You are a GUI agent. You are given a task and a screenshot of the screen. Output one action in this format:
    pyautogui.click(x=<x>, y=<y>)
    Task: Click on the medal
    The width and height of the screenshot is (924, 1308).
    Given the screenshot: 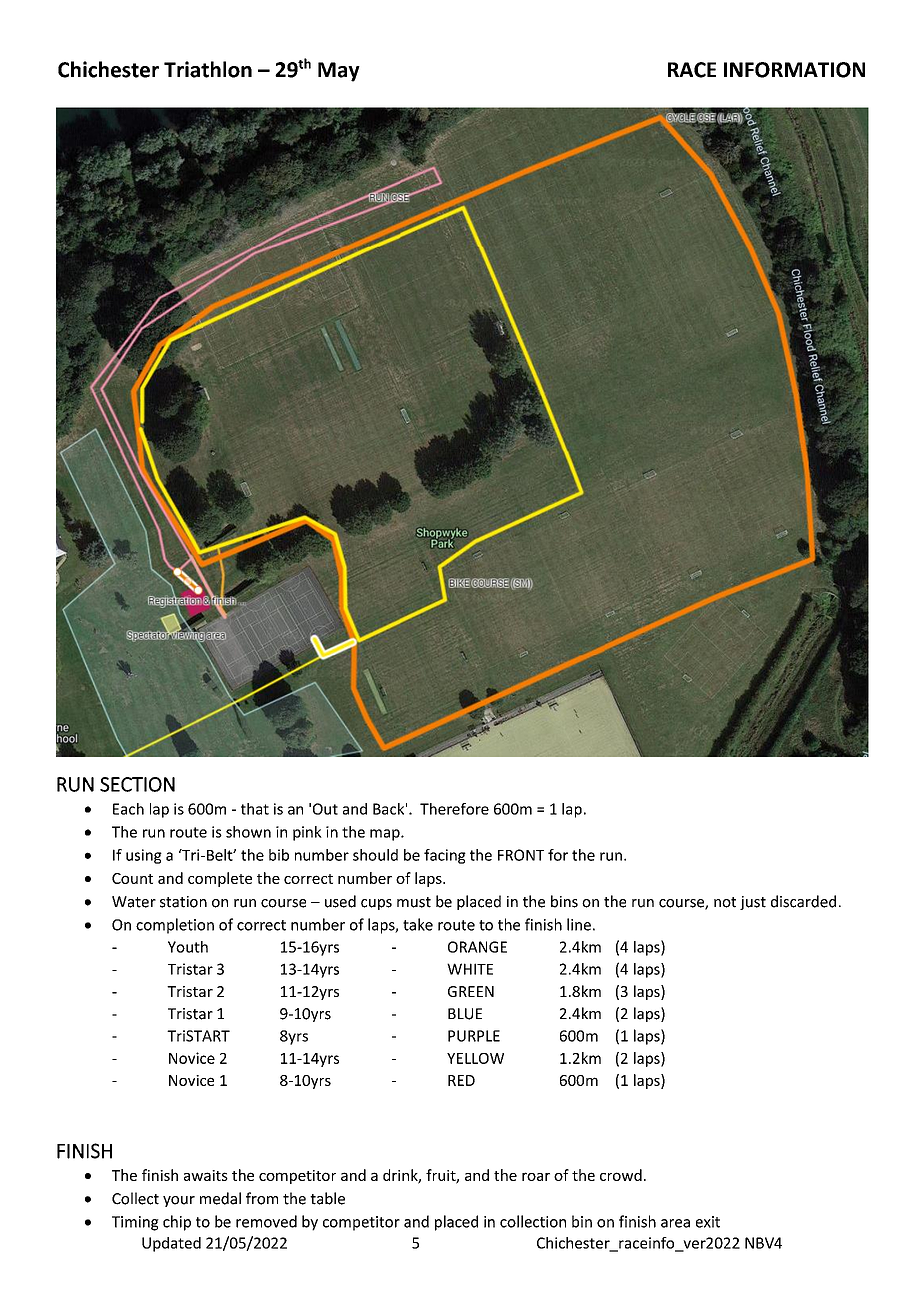 What is the action you would take?
    pyautogui.click(x=220, y=1198)
